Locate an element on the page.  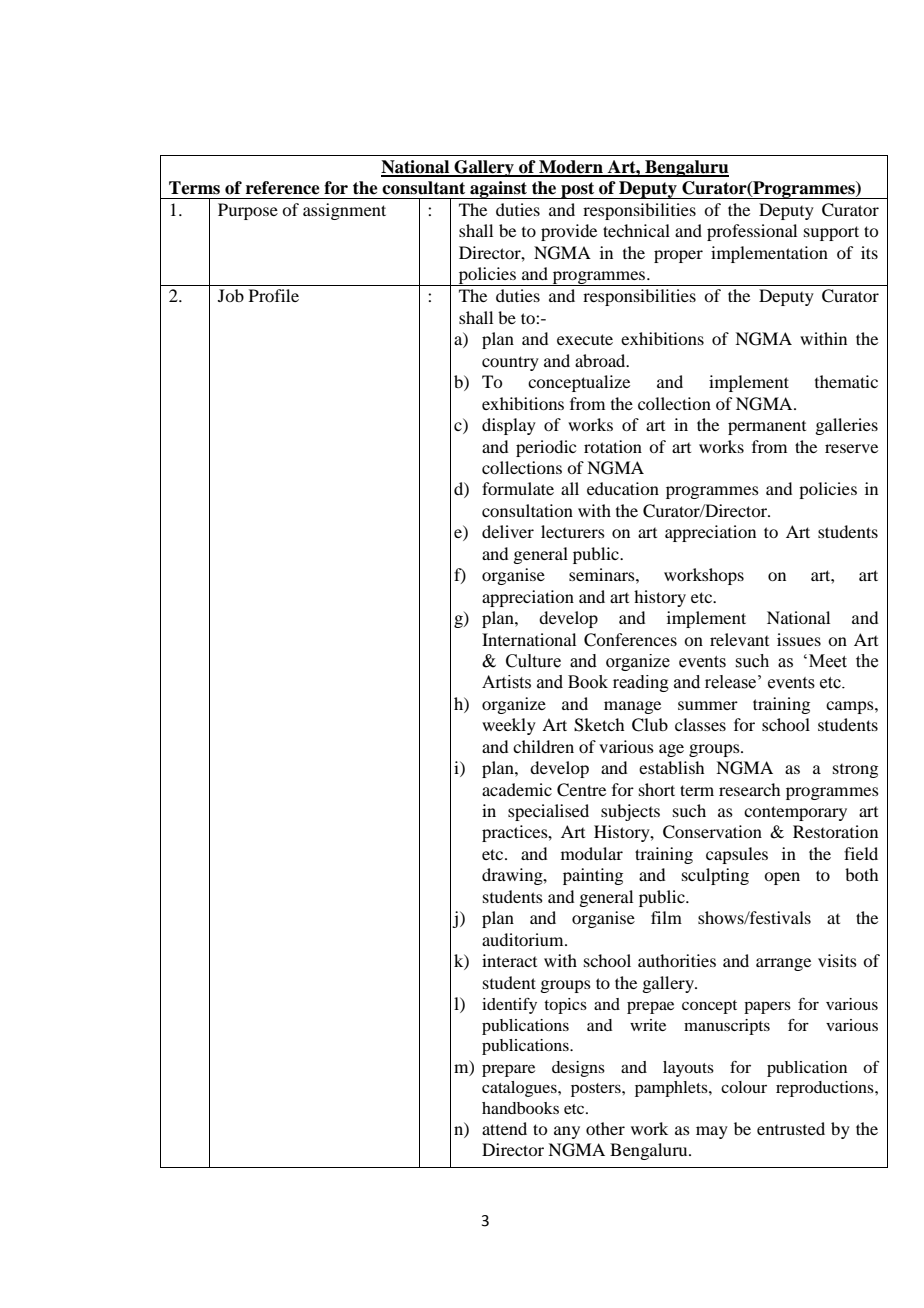
attend is located at coordinates (504, 1128).
